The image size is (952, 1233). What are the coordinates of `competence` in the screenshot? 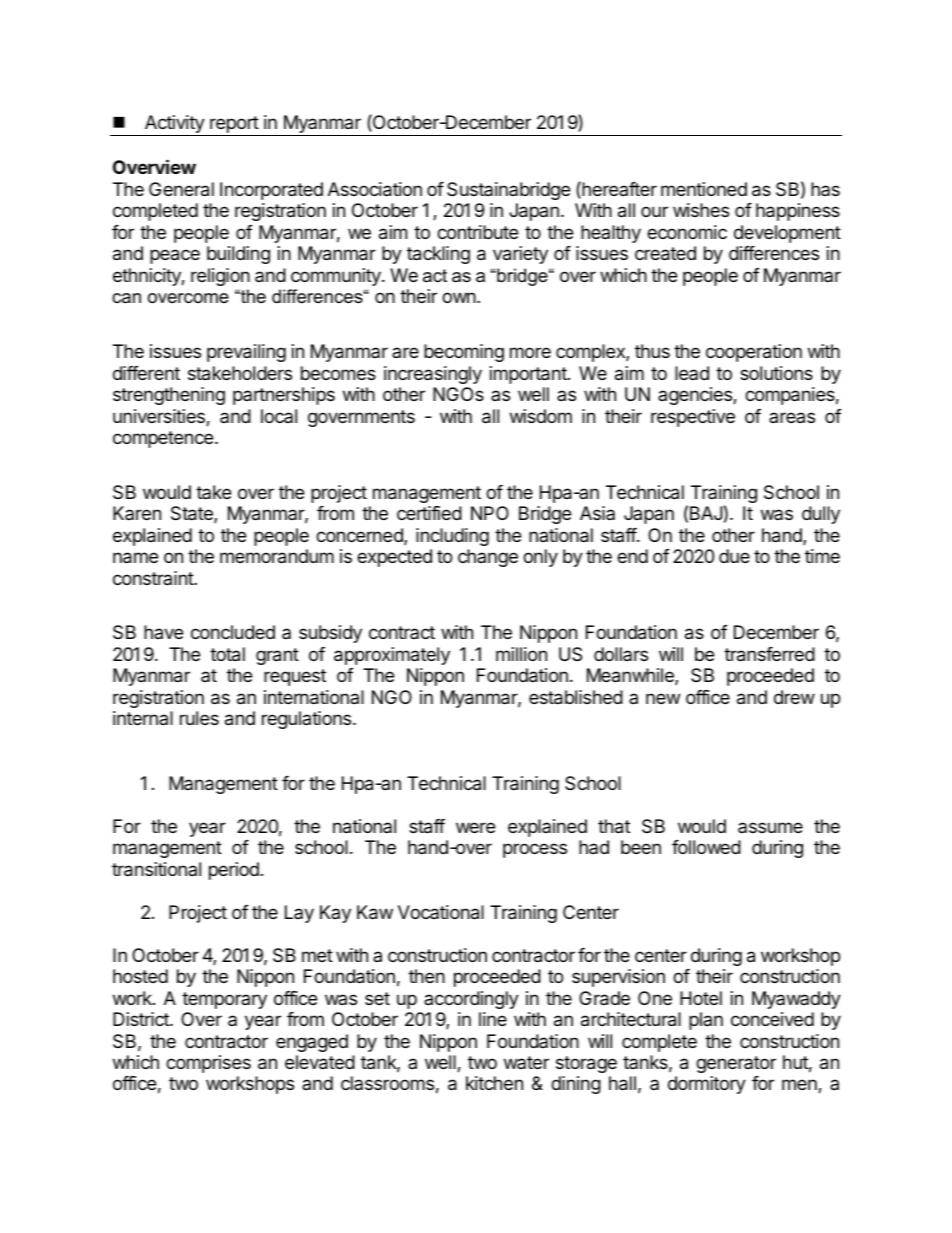 It's located at (164, 439).
